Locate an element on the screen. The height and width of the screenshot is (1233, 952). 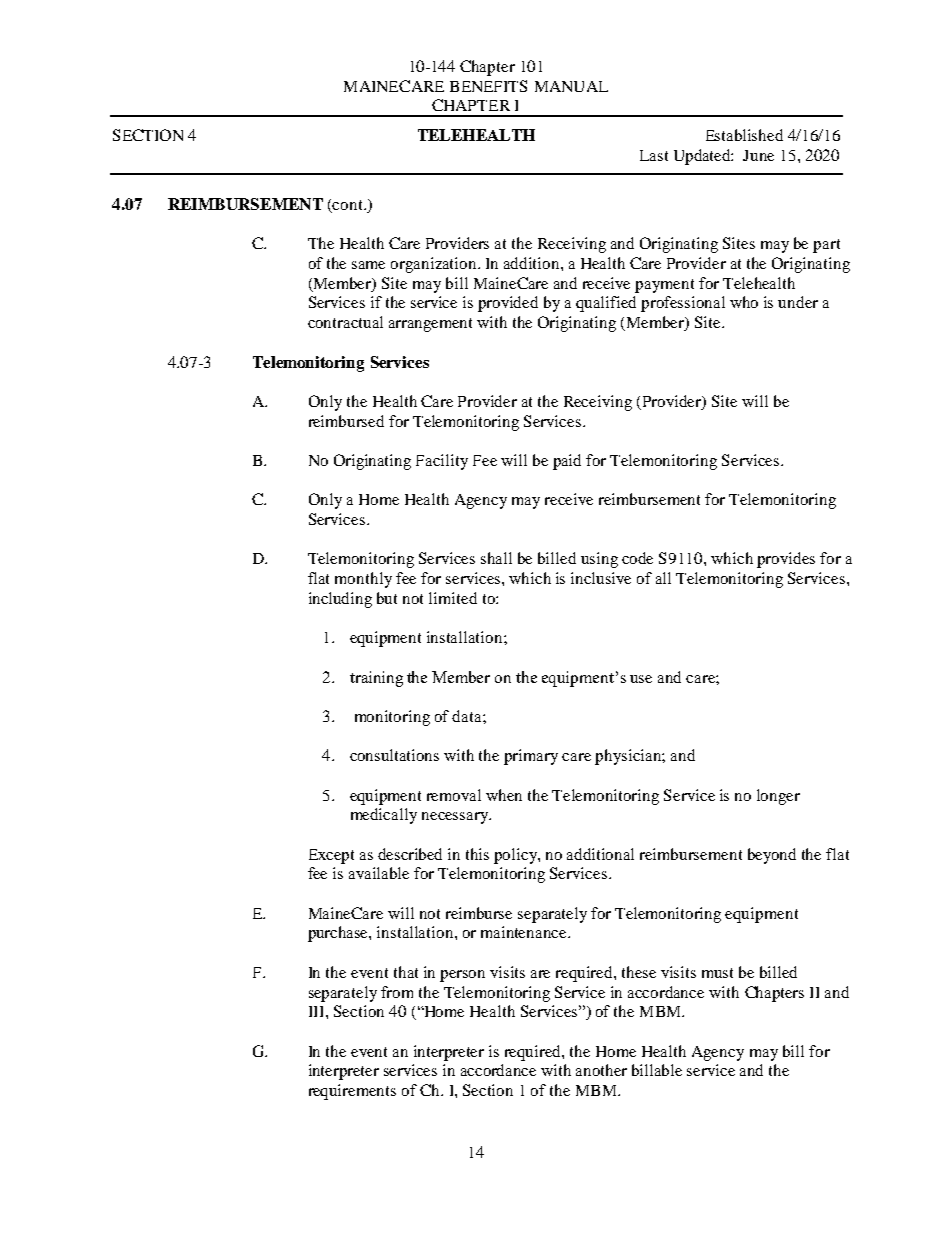
another is located at coordinates (601, 1070).
